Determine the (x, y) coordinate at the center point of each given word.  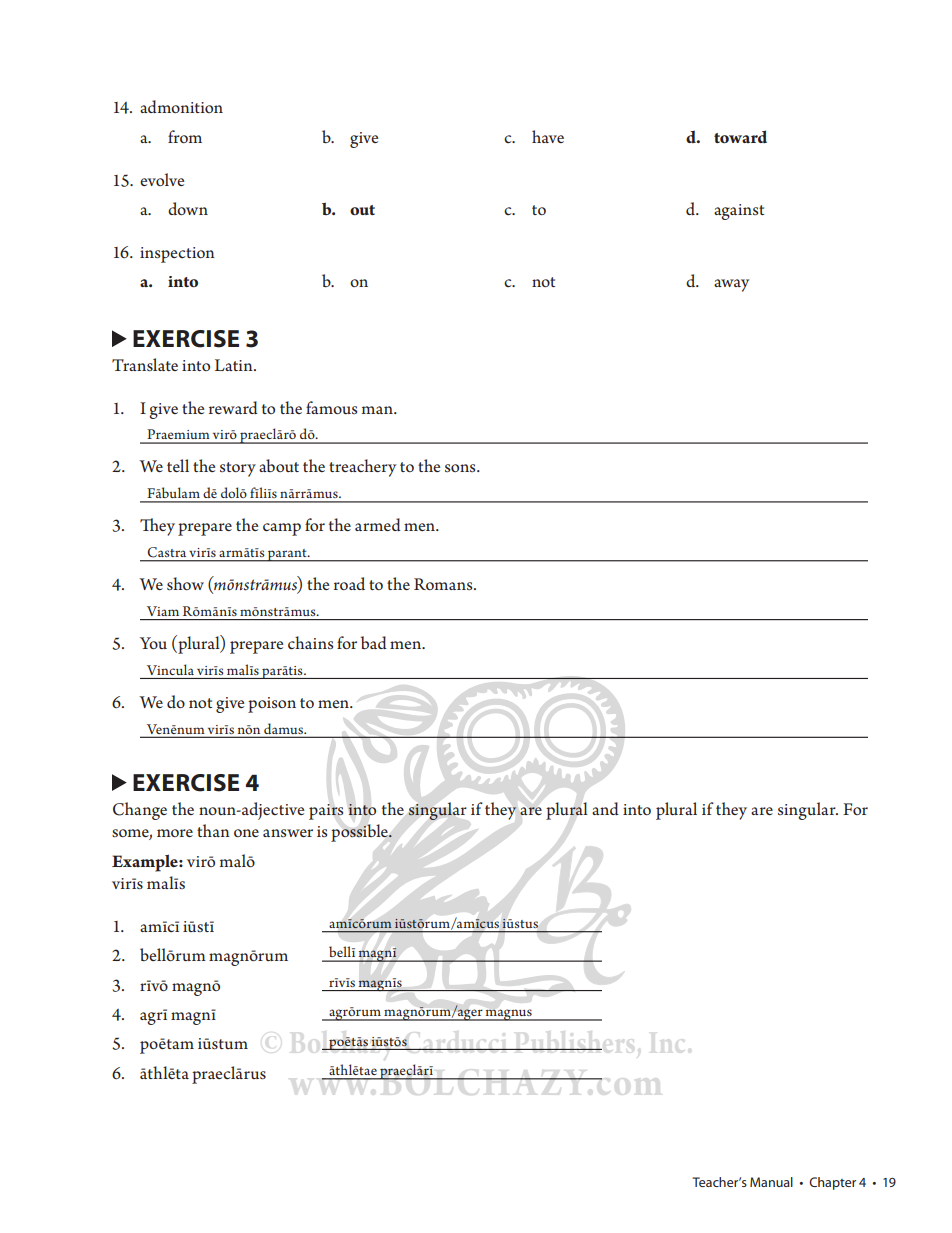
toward (740, 136)
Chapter (832, 1183)
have (548, 136)
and (605, 808)
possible (360, 833)
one (246, 833)
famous (331, 407)
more (175, 833)
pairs (326, 812)
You (153, 643)
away (731, 285)
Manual (771, 1182)
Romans (444, 584)
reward (233, 407)
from (185, 136)
